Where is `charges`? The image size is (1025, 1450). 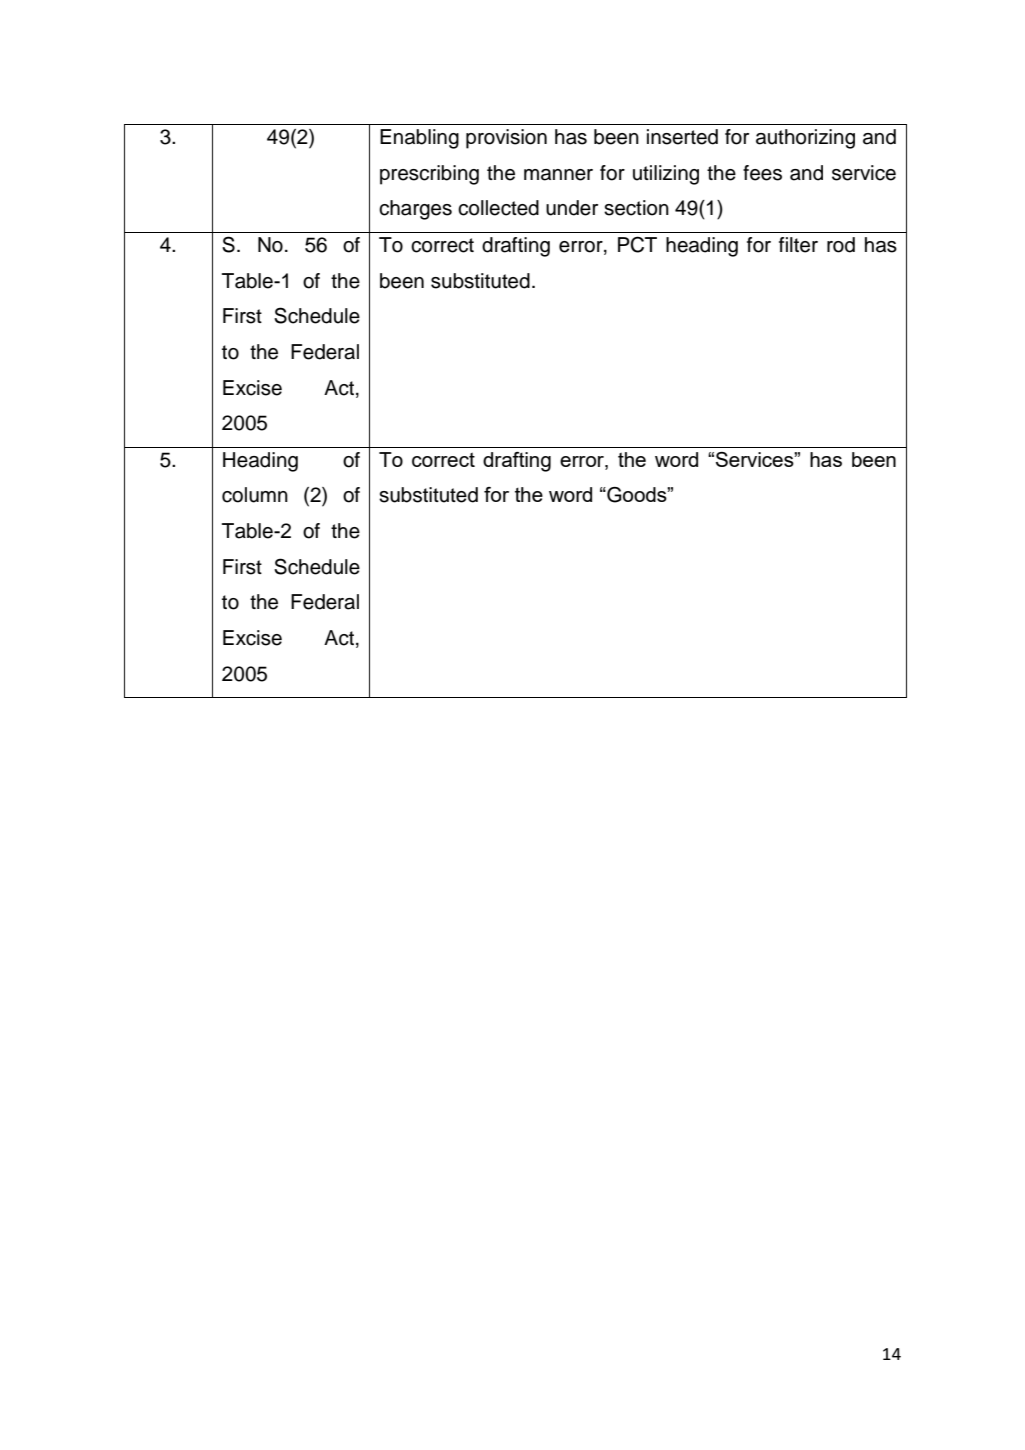
charges is located at coordinates (415, 210).
